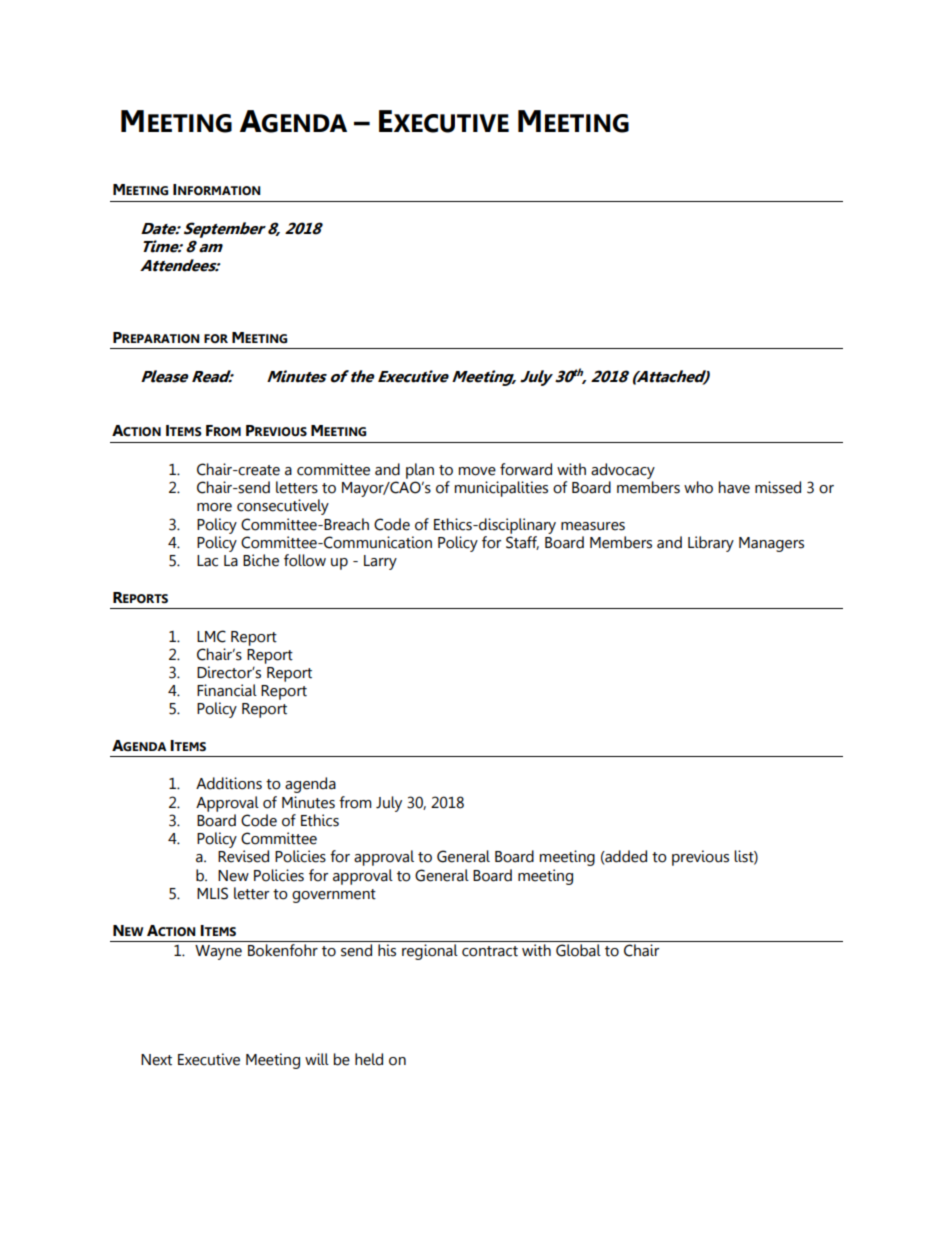 The width and height of the screenshot is (952, 1233). Describe the element at coordinates (227, 690) in the screenshot. I see `Financial` at that location.
